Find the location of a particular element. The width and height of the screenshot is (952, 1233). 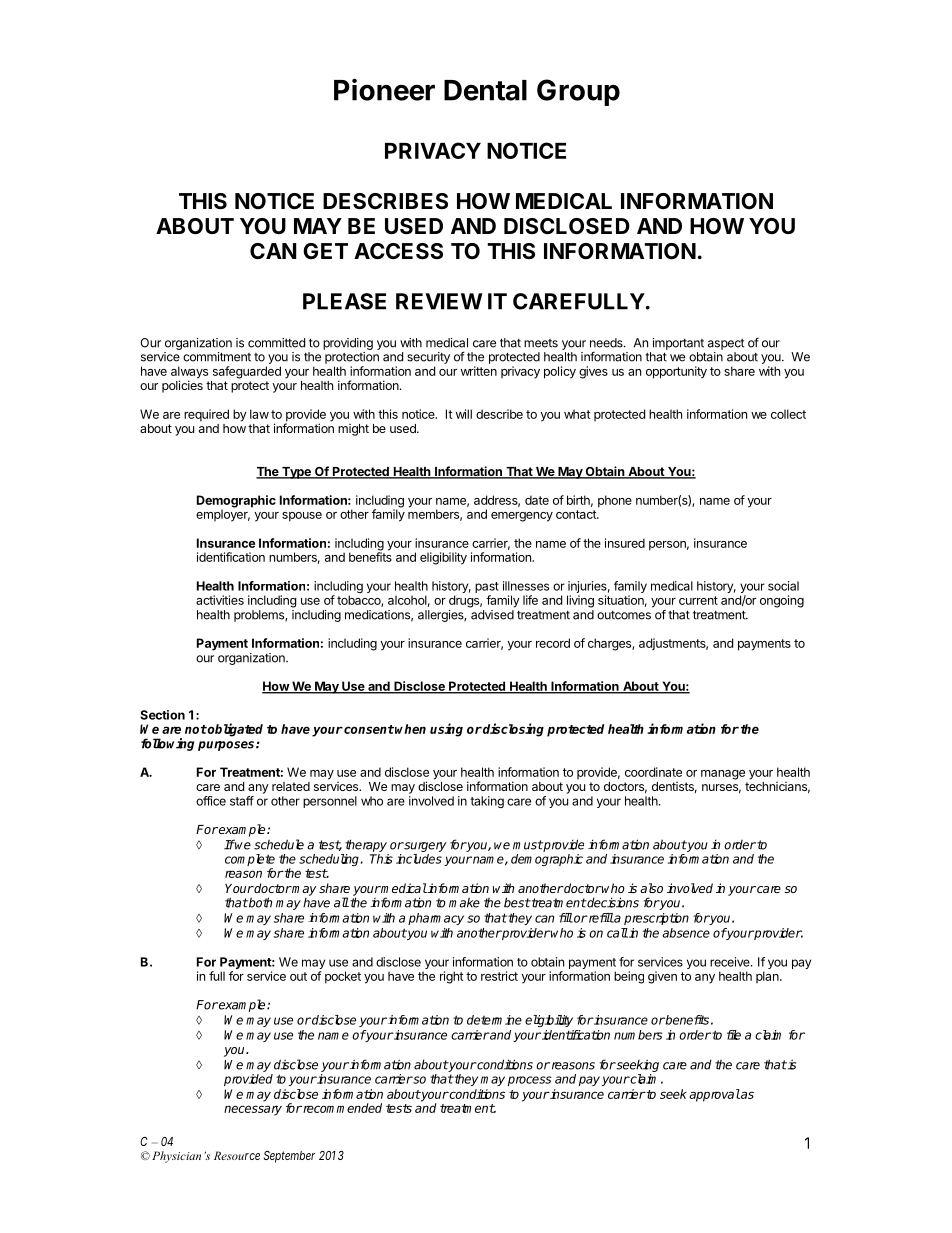

current is located at coordinates (698, 600).
